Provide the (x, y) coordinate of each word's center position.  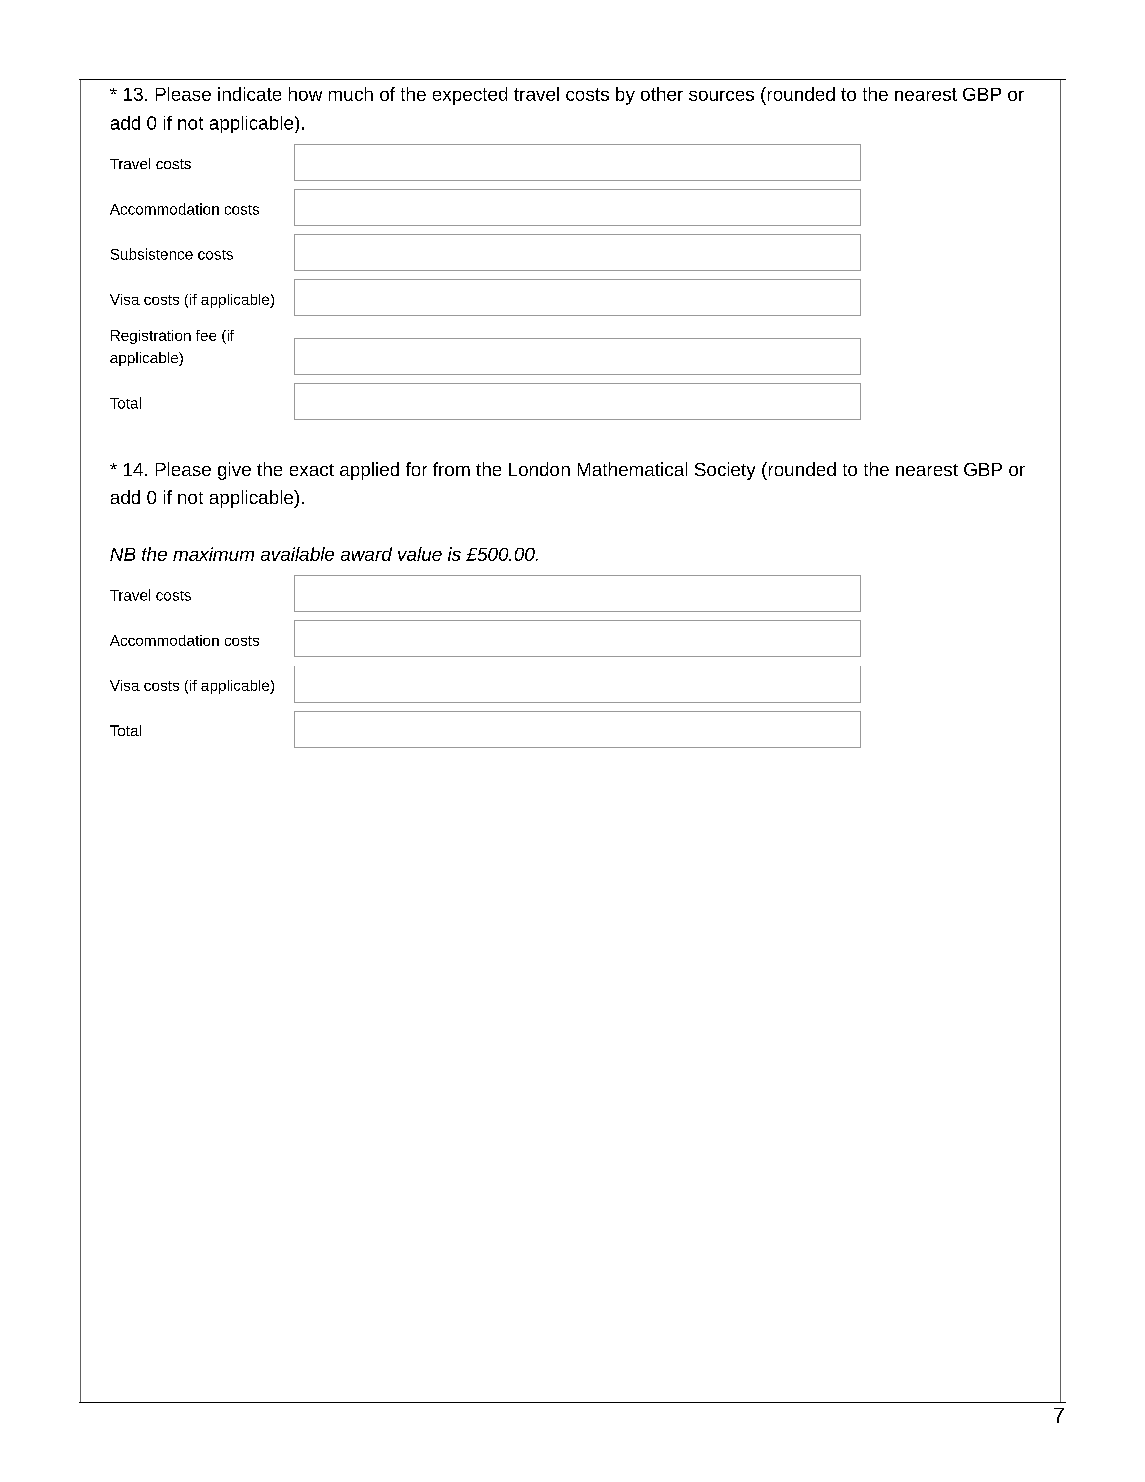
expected (470, 96)
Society (725, 471)
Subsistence (152, 254)
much (351, 94)
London (539, 469)
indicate (249, 94)
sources (721, 96)
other (662, 94)
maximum (213, 554)
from (451, 469)
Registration (151, 337)
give (234, 471)
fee (206, 335)
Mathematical (632, 469)
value (420, 554)
